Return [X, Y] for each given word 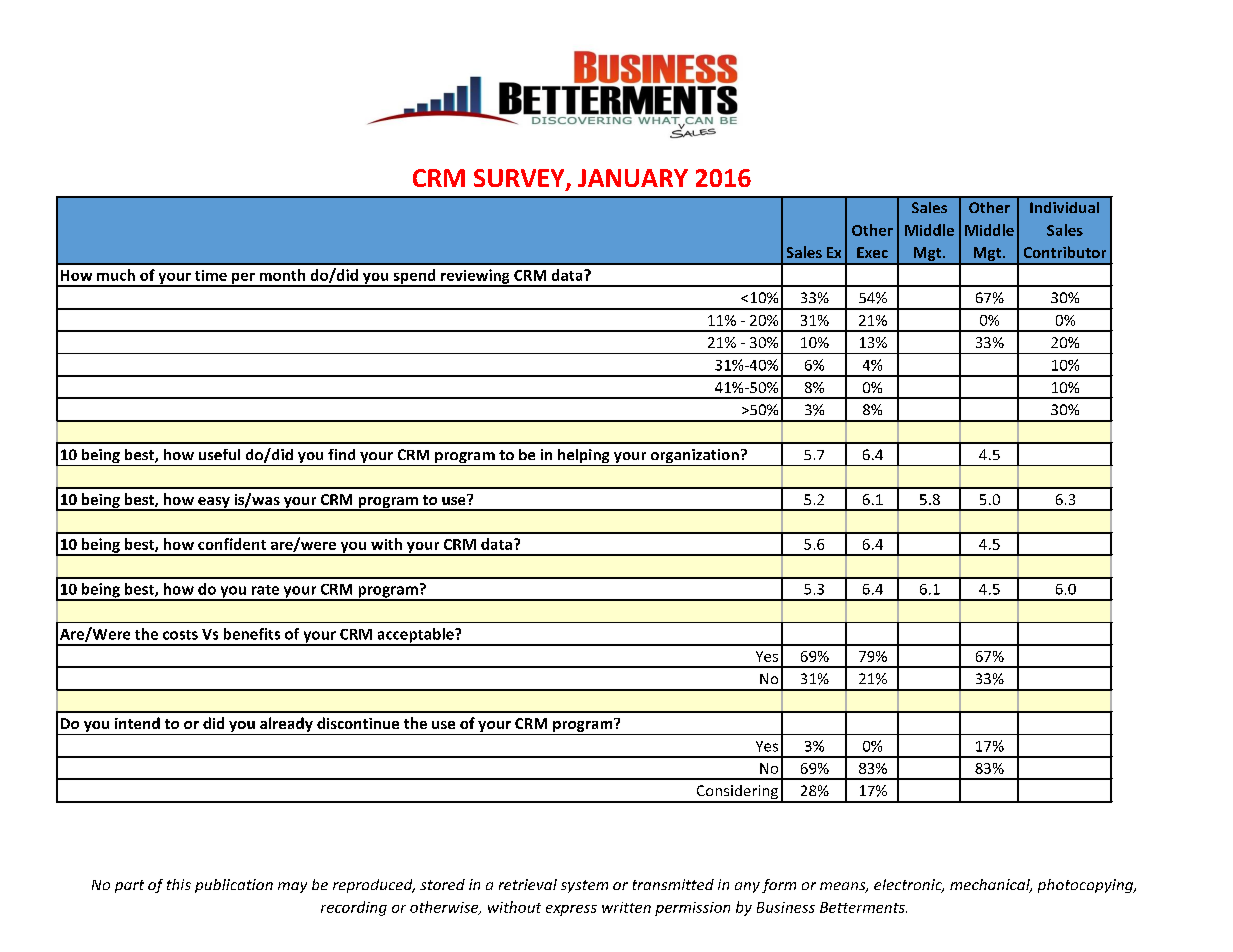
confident [232, 544]
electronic [909, 886]
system [584, 886]
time [211, 275]
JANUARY [633, 178]
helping [584, 457]
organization [694, 457]
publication [234, 886]
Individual [1064, 207]
